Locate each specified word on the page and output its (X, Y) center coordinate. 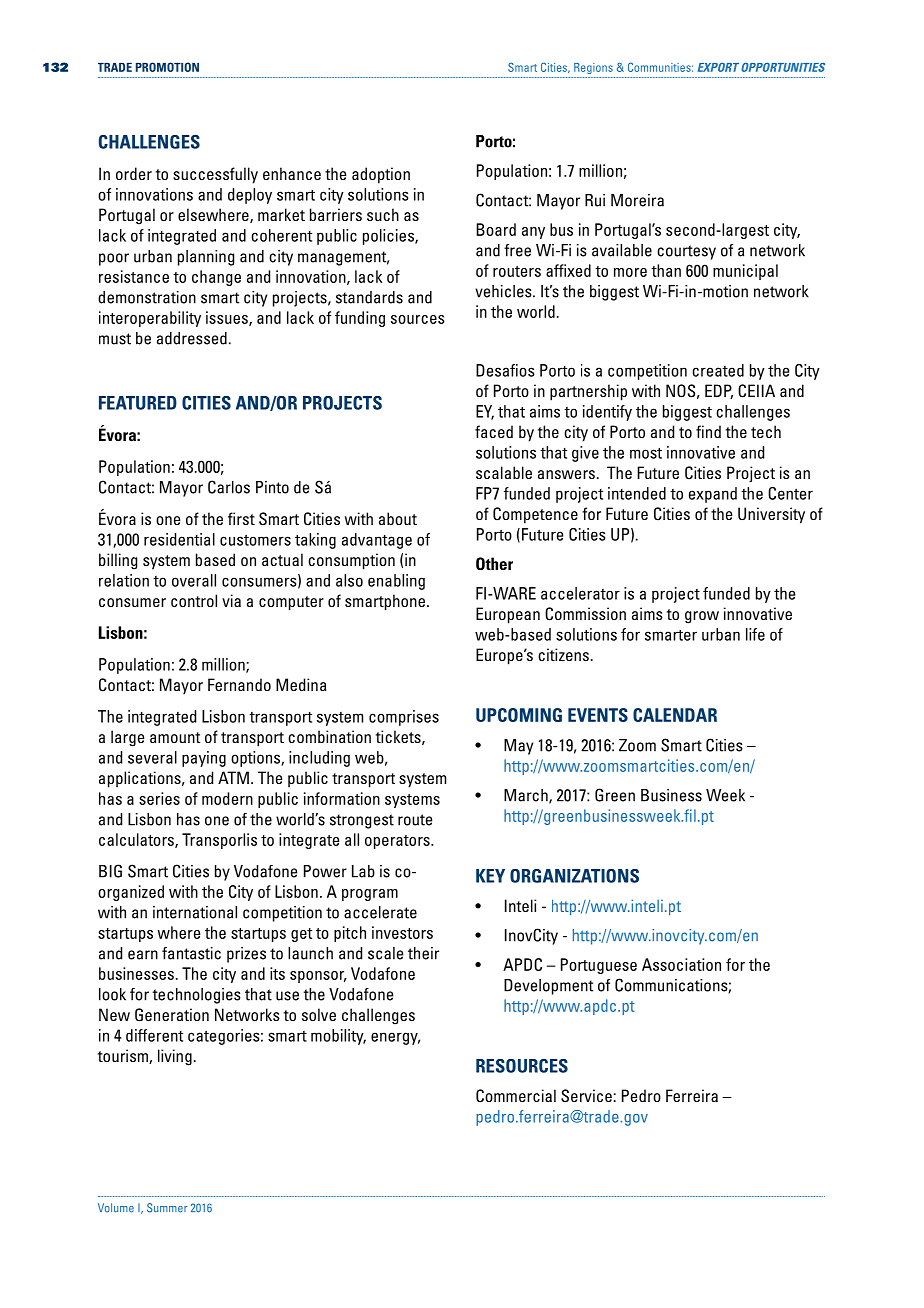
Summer (167, 1208)
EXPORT (718, 67)
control (194, 600)
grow (702, 617)
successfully (215, 175)
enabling (396, 582)
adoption (381, 175)
